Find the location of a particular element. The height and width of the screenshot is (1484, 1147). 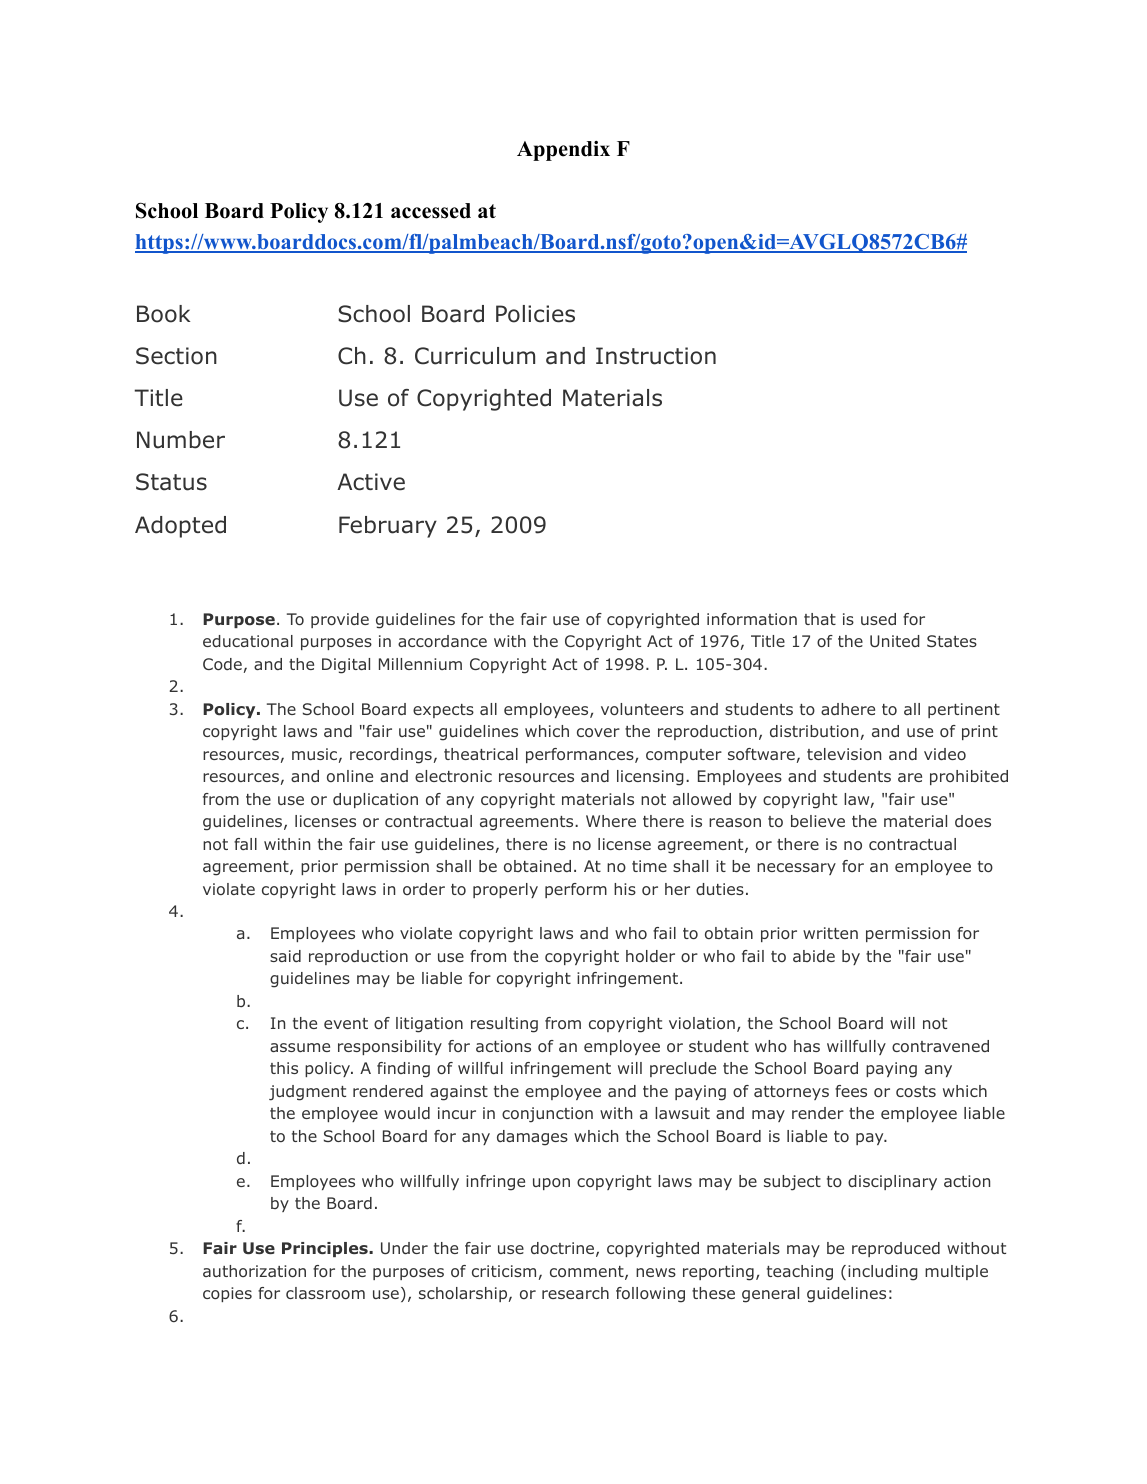

educational is located at coordinates (248, 641).
